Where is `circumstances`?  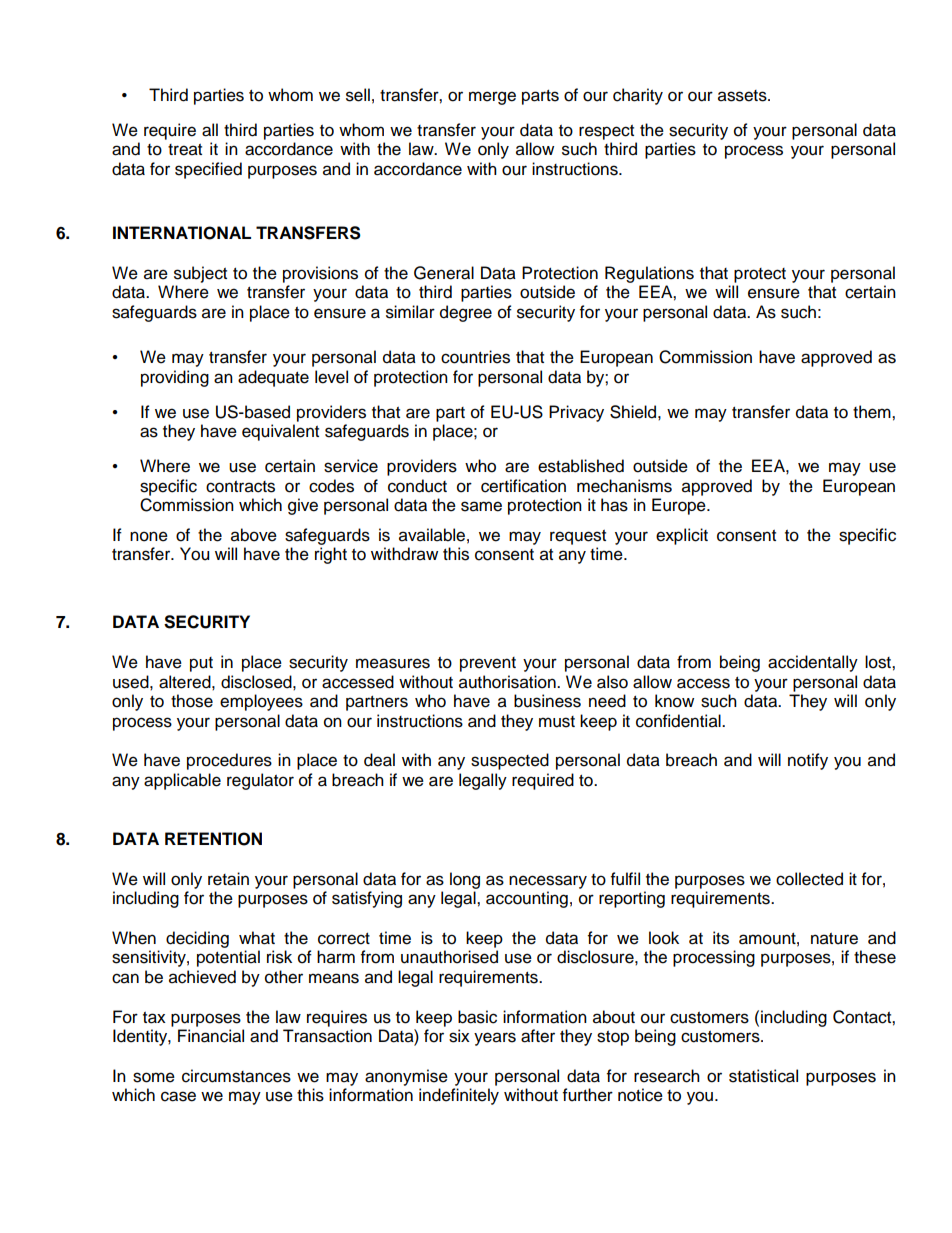 circumstances is located at coordinates (236, 1076).
